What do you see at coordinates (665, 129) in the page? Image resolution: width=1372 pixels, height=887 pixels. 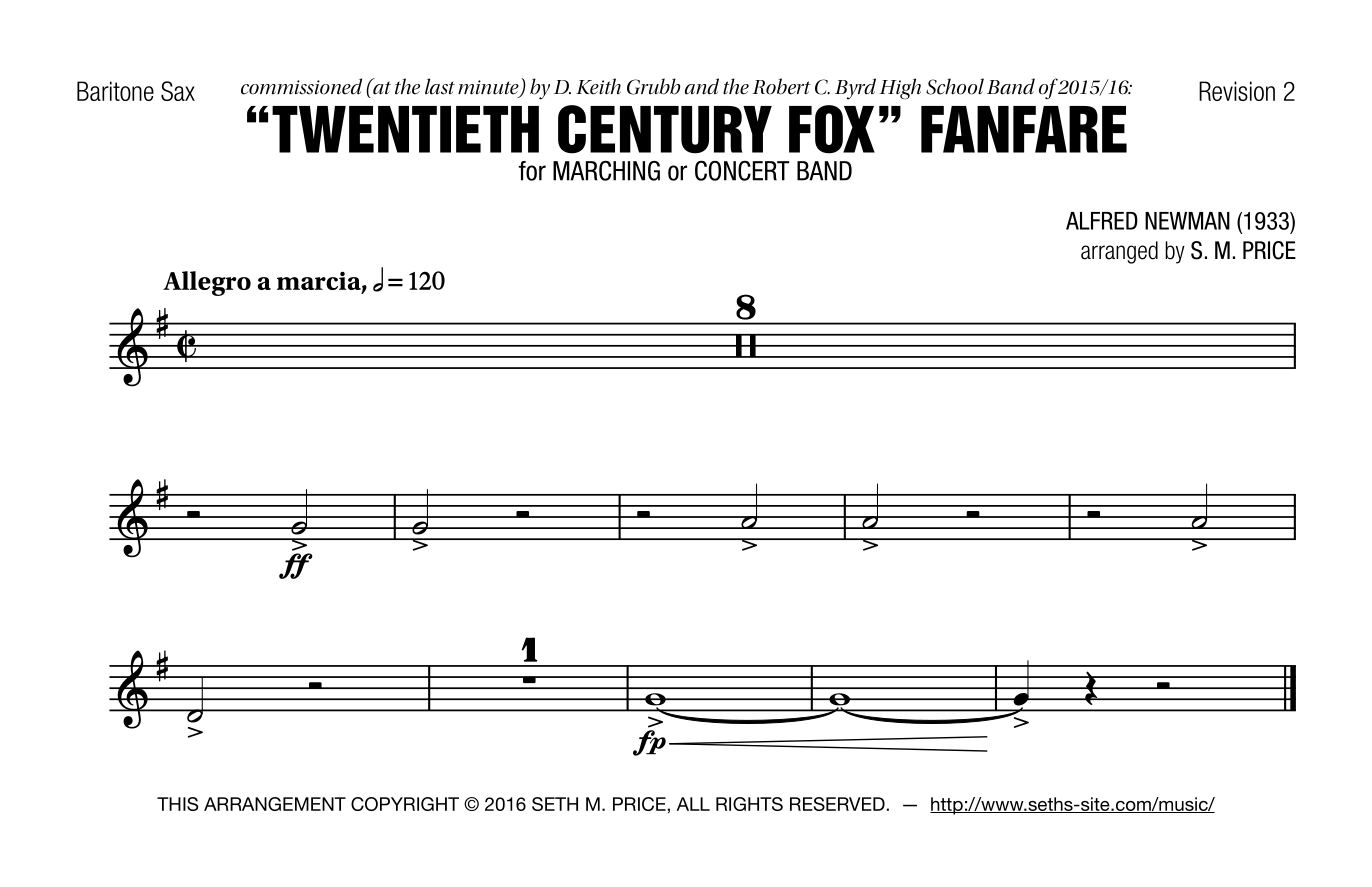 I see `CENTURY` at bounding box center [665, 129].
